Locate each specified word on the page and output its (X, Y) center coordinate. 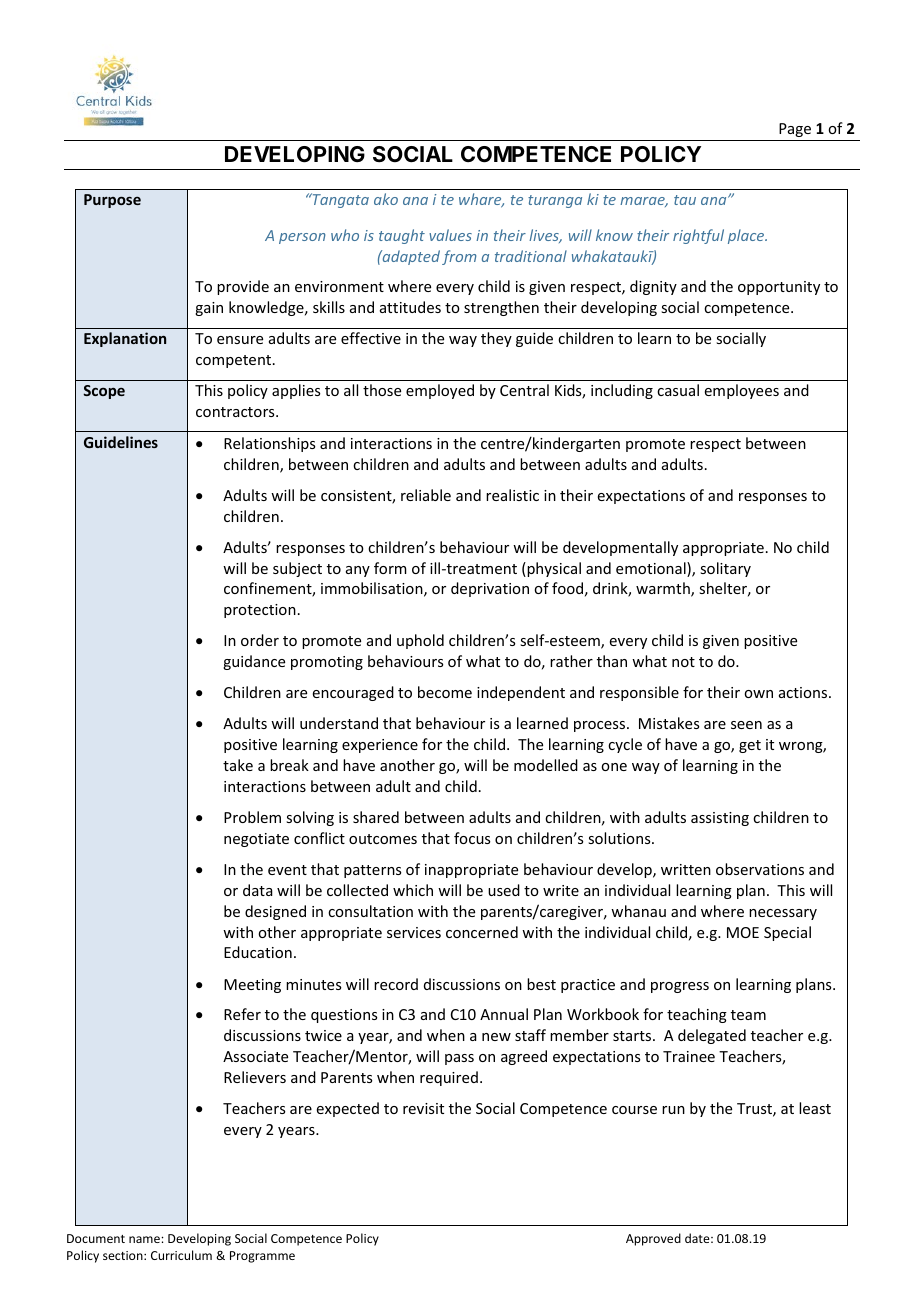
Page (795, 130)
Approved (653, 1239)
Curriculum (181, 1255)
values (450, 235)
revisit (423, 1108)
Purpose (112, 201)
